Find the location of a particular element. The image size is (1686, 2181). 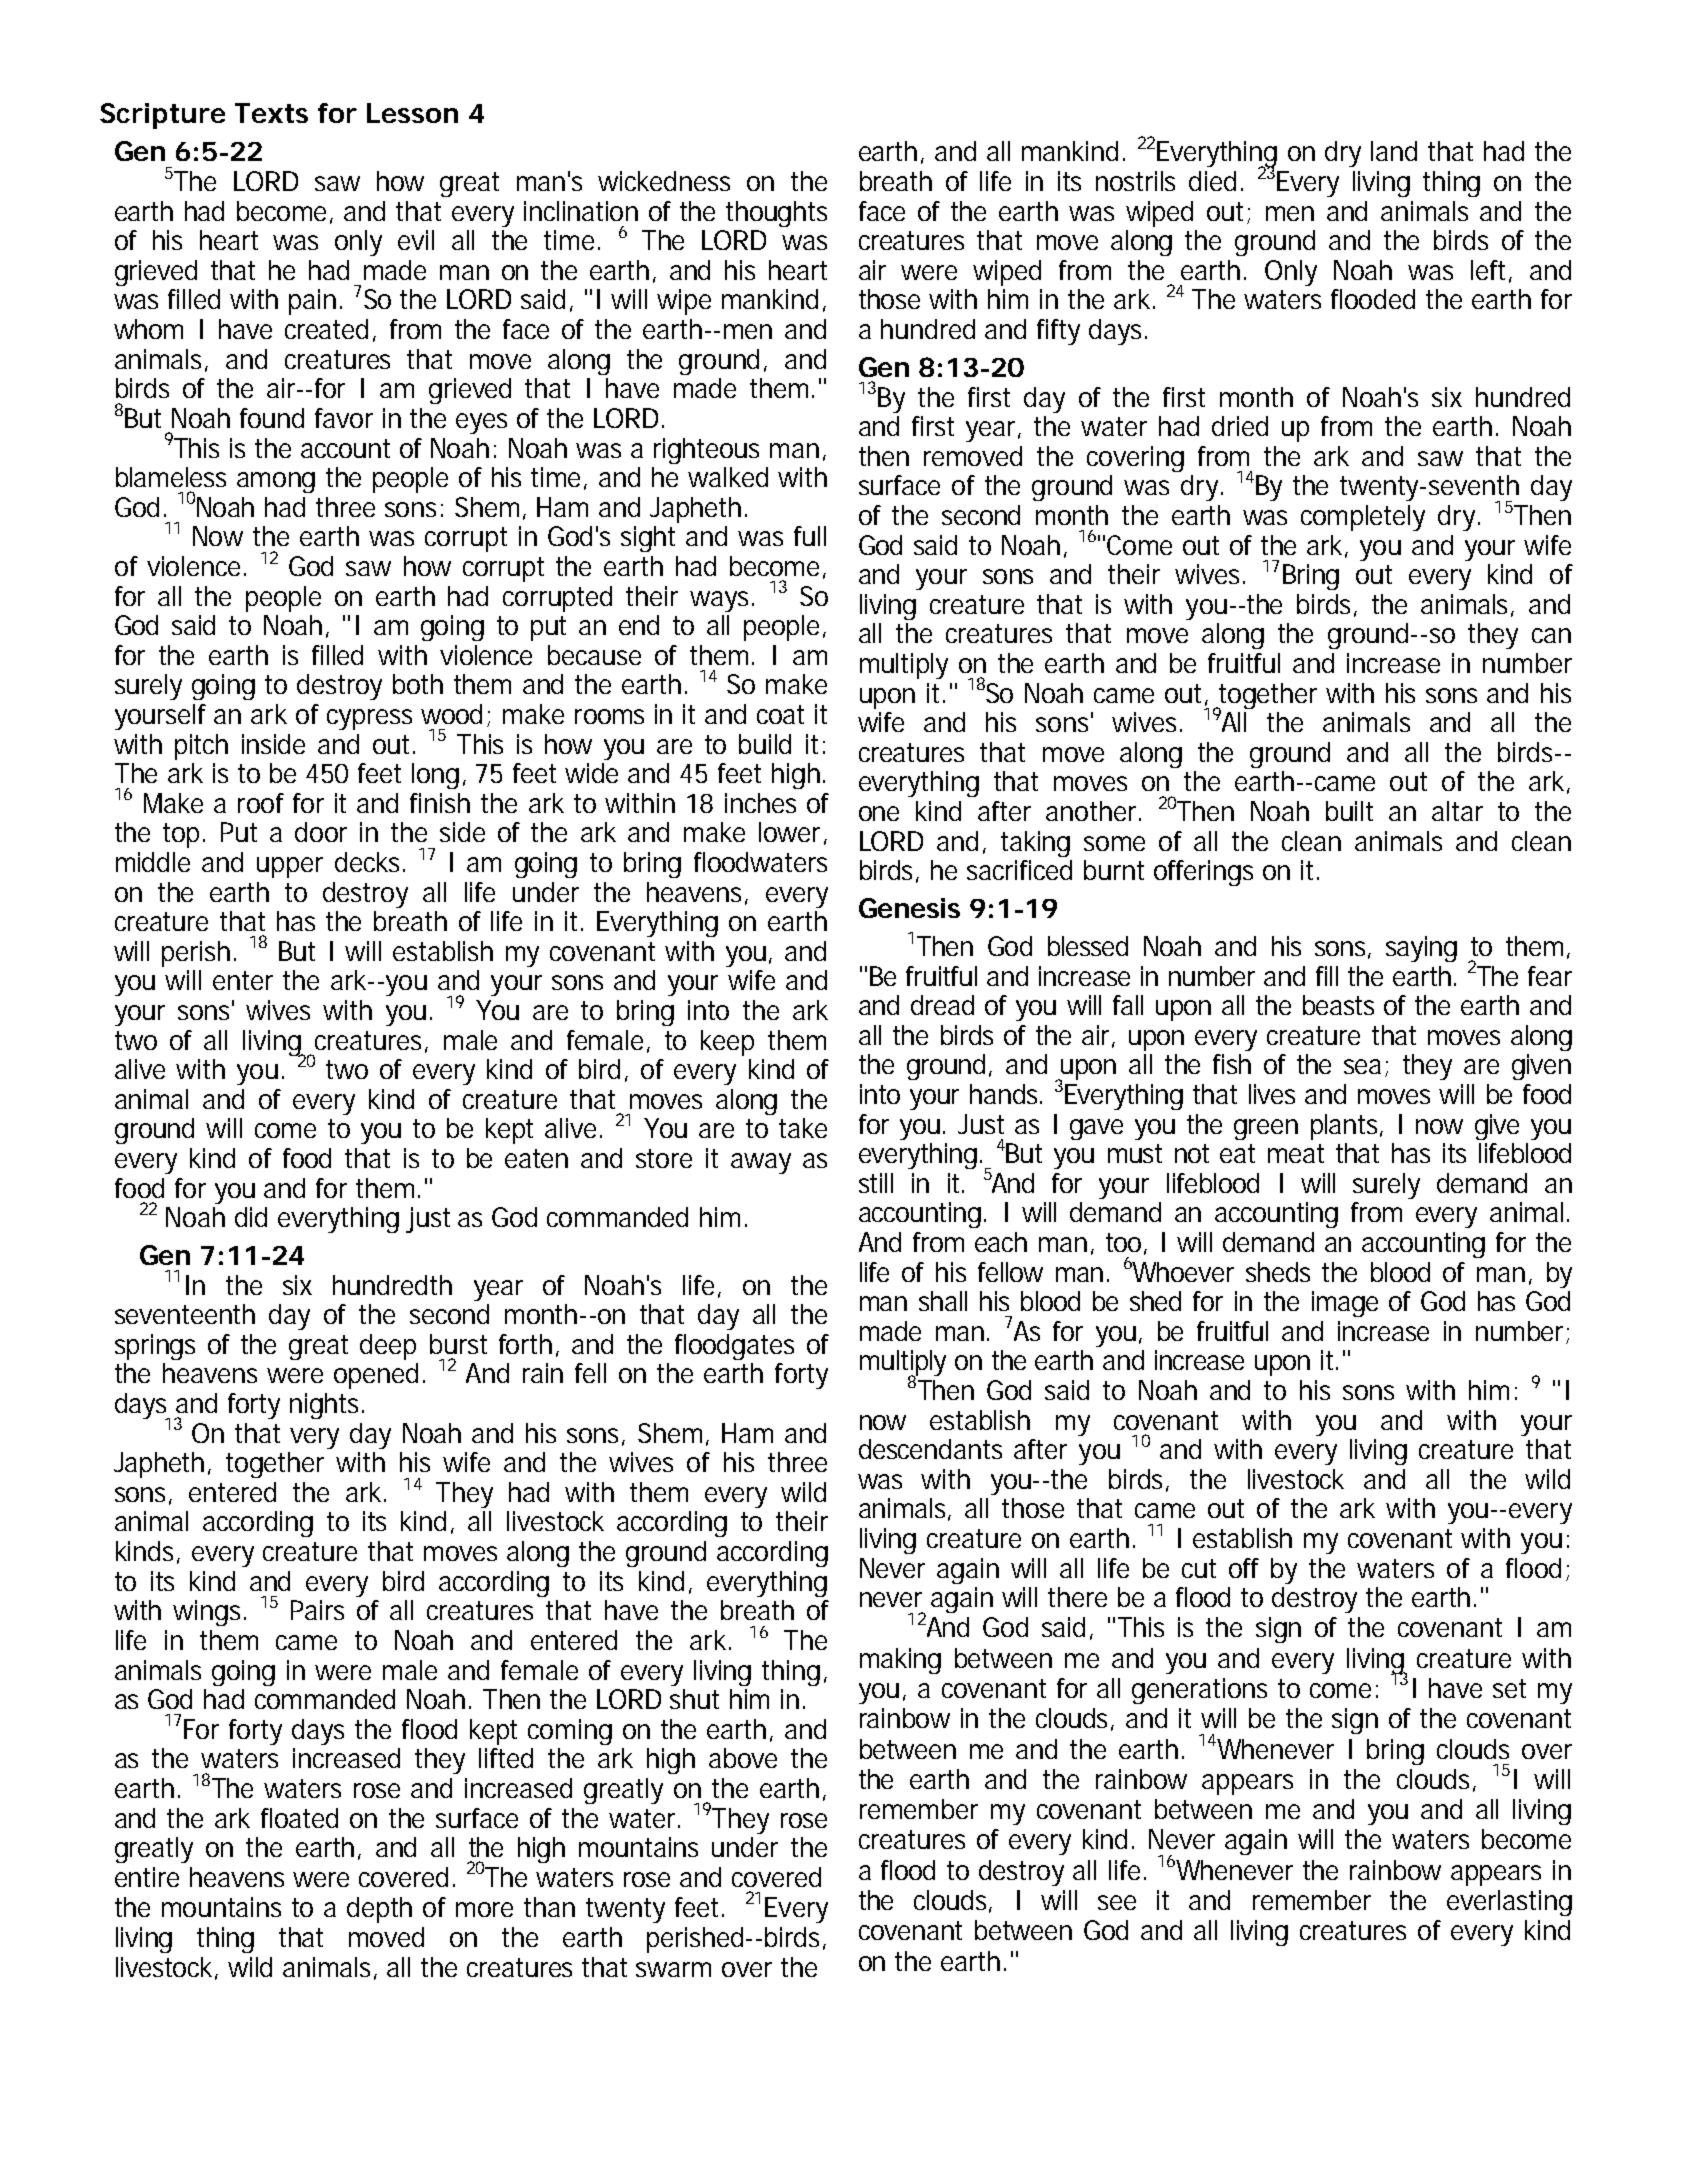

land is located at coordinates (1394, 151).
